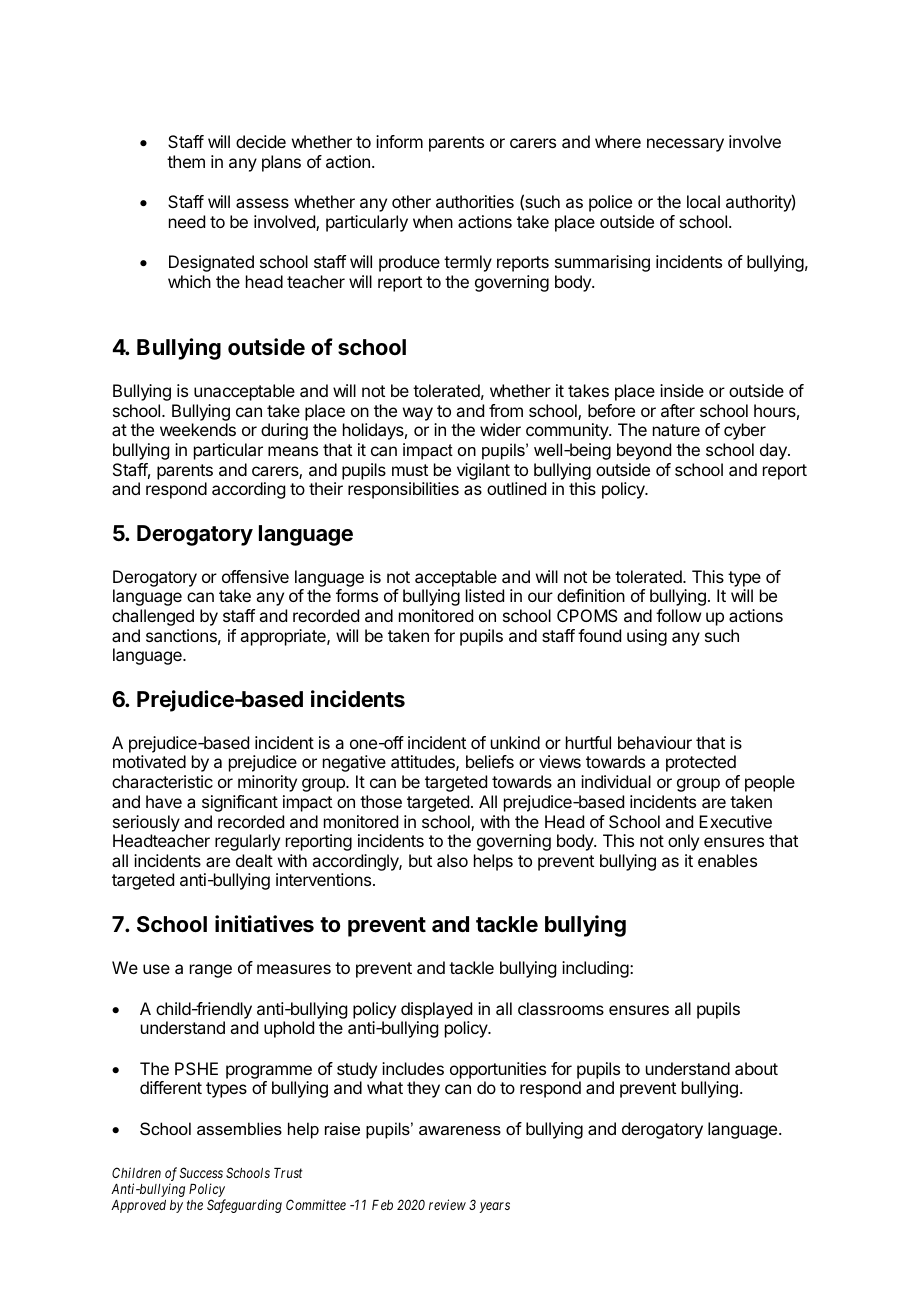 The image size is (924, 1308). What do you see at coordinates (727, 860) in the screenshot?
I see `enables` at bounding box center [727, 860].
